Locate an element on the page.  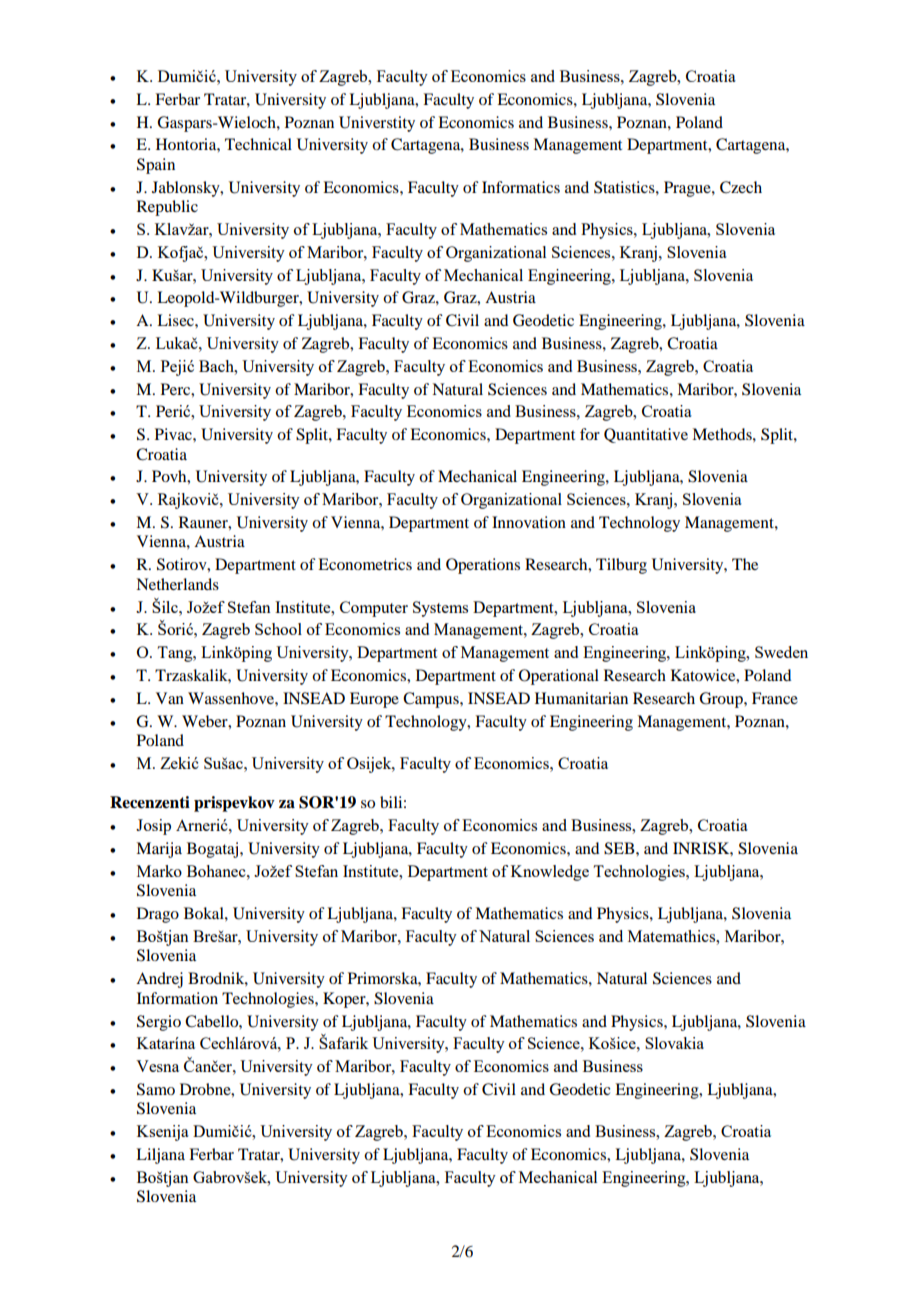
Informatics is located at coordinates (521, 187).
